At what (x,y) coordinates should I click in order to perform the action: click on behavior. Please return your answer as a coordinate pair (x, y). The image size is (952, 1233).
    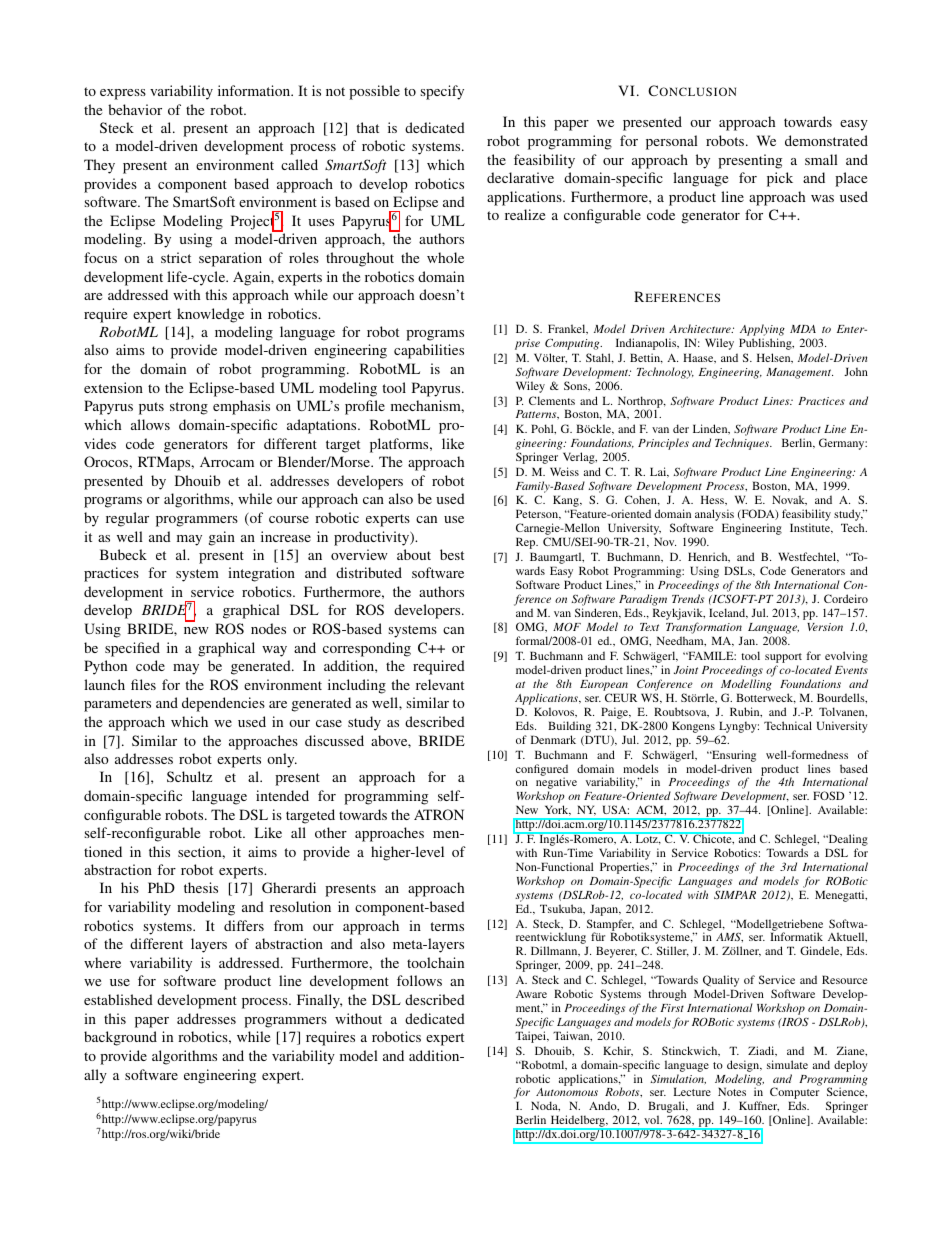
    Looking at the image, I should click on (135, 109).
